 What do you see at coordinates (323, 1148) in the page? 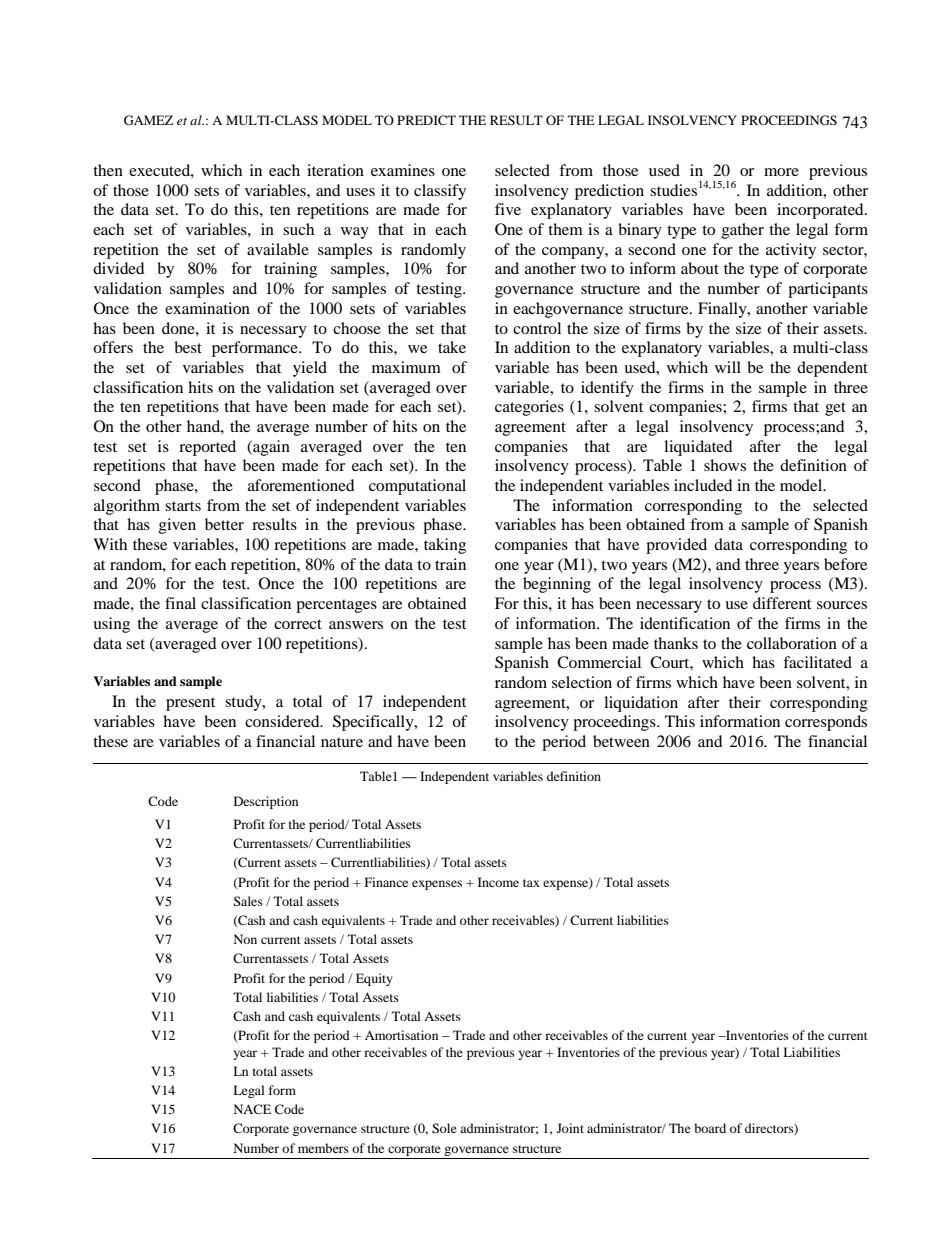
I see `members` at bounding box center [323, 1148].
